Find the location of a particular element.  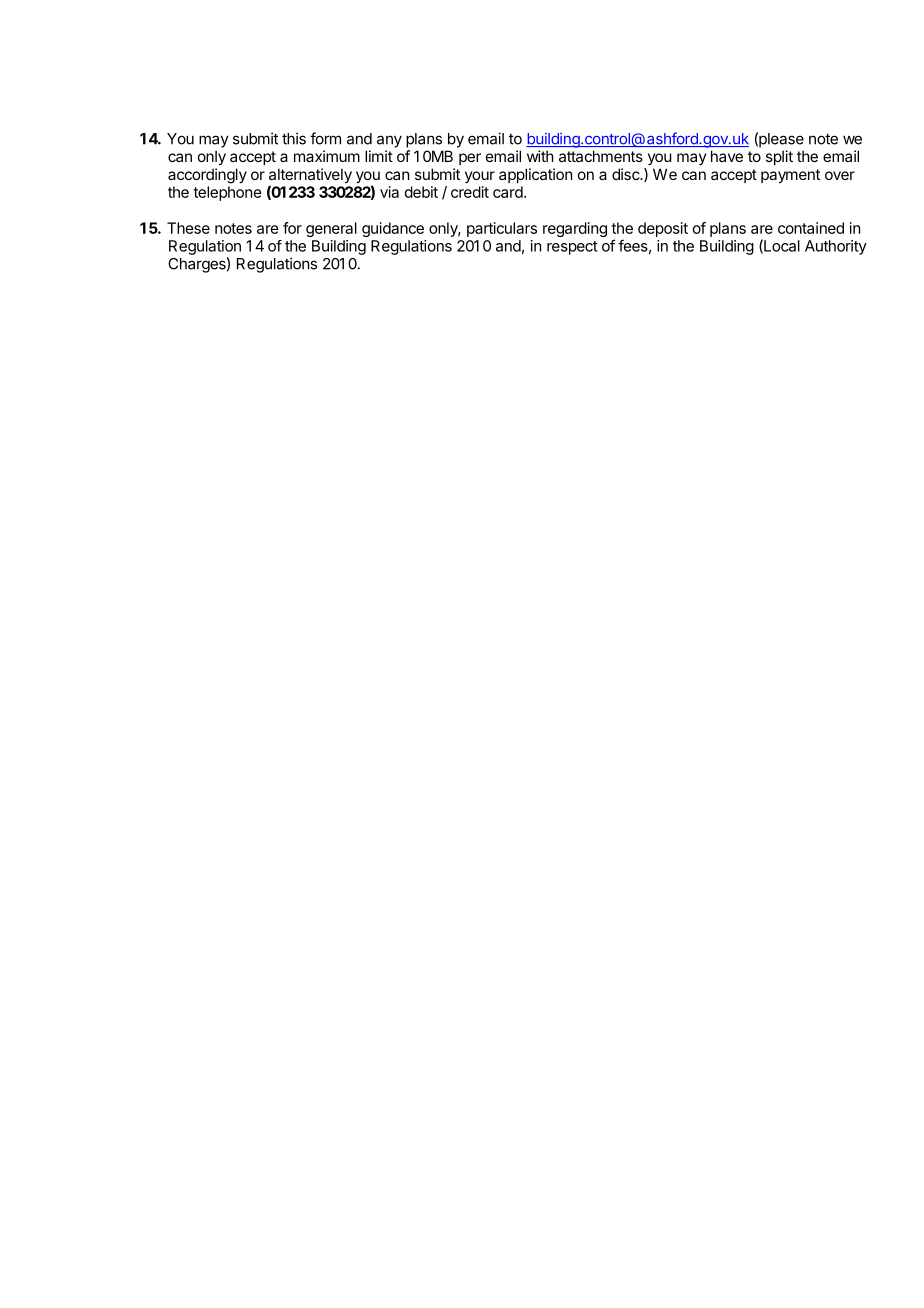

Authority is located at coordinates (836, 247).
